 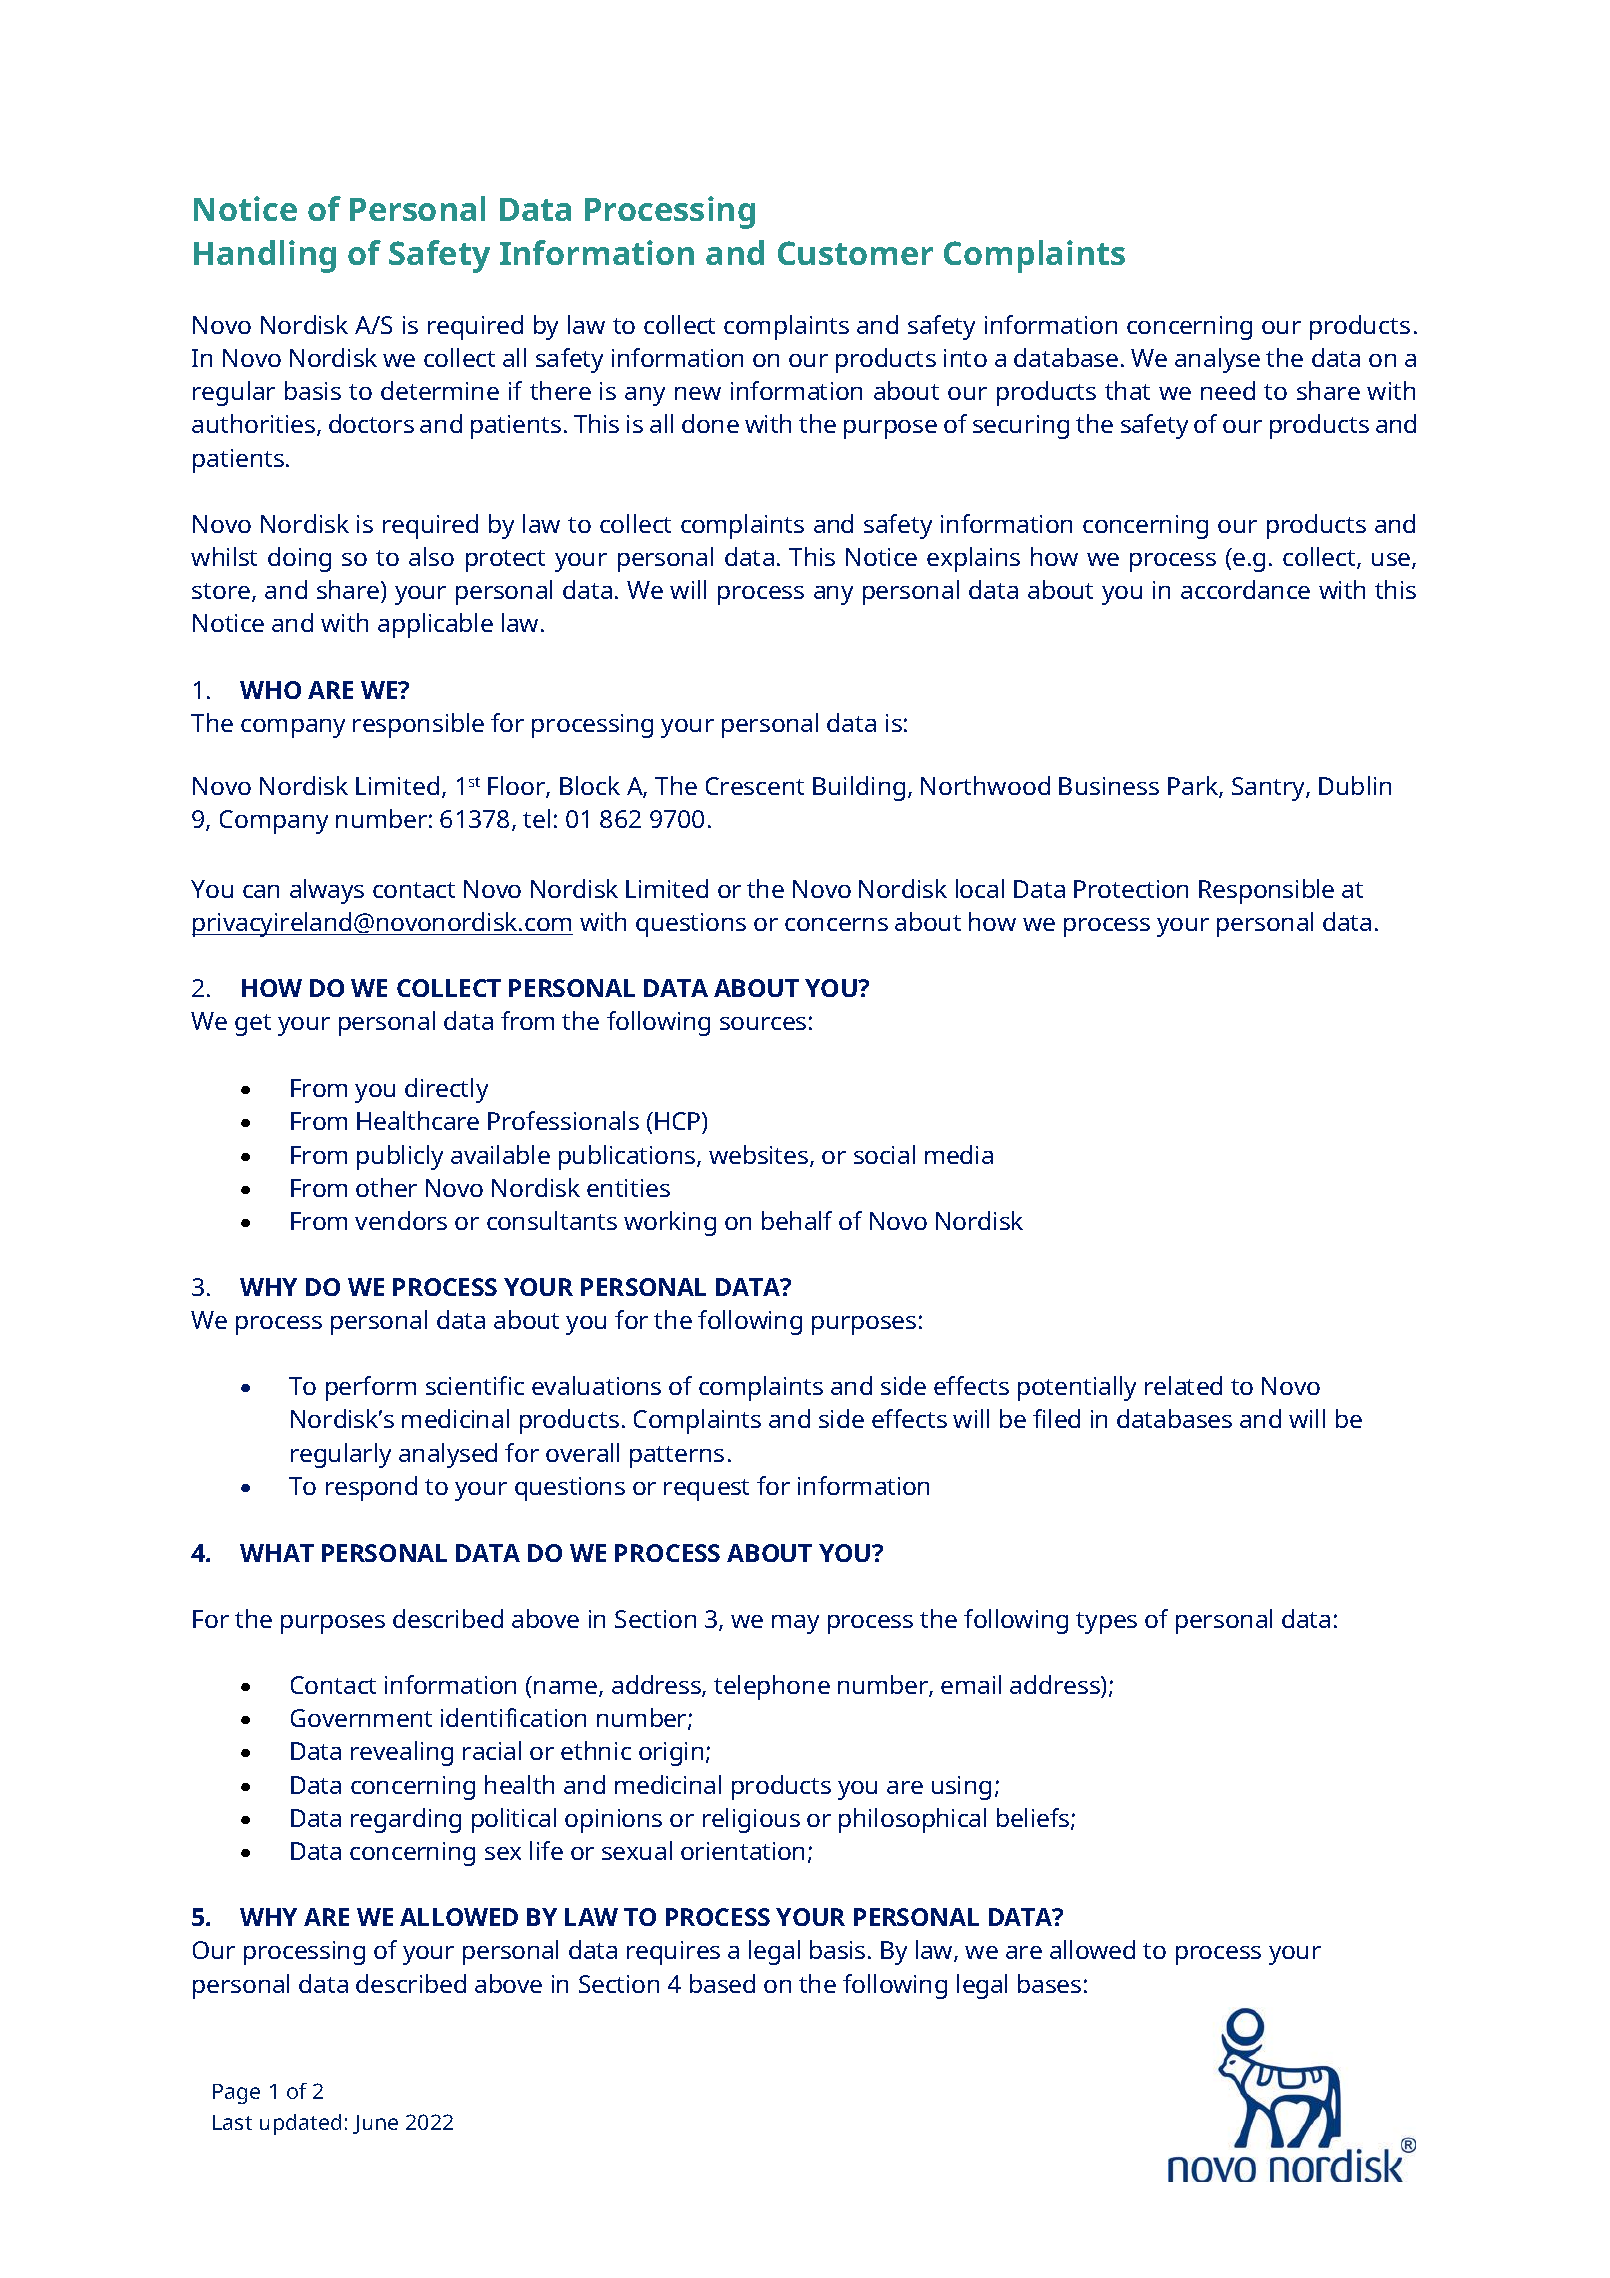 What do you see at coordinates (1034, 1819) in the document?
I see `beliefs` at bounding box center [1034, 1819].
